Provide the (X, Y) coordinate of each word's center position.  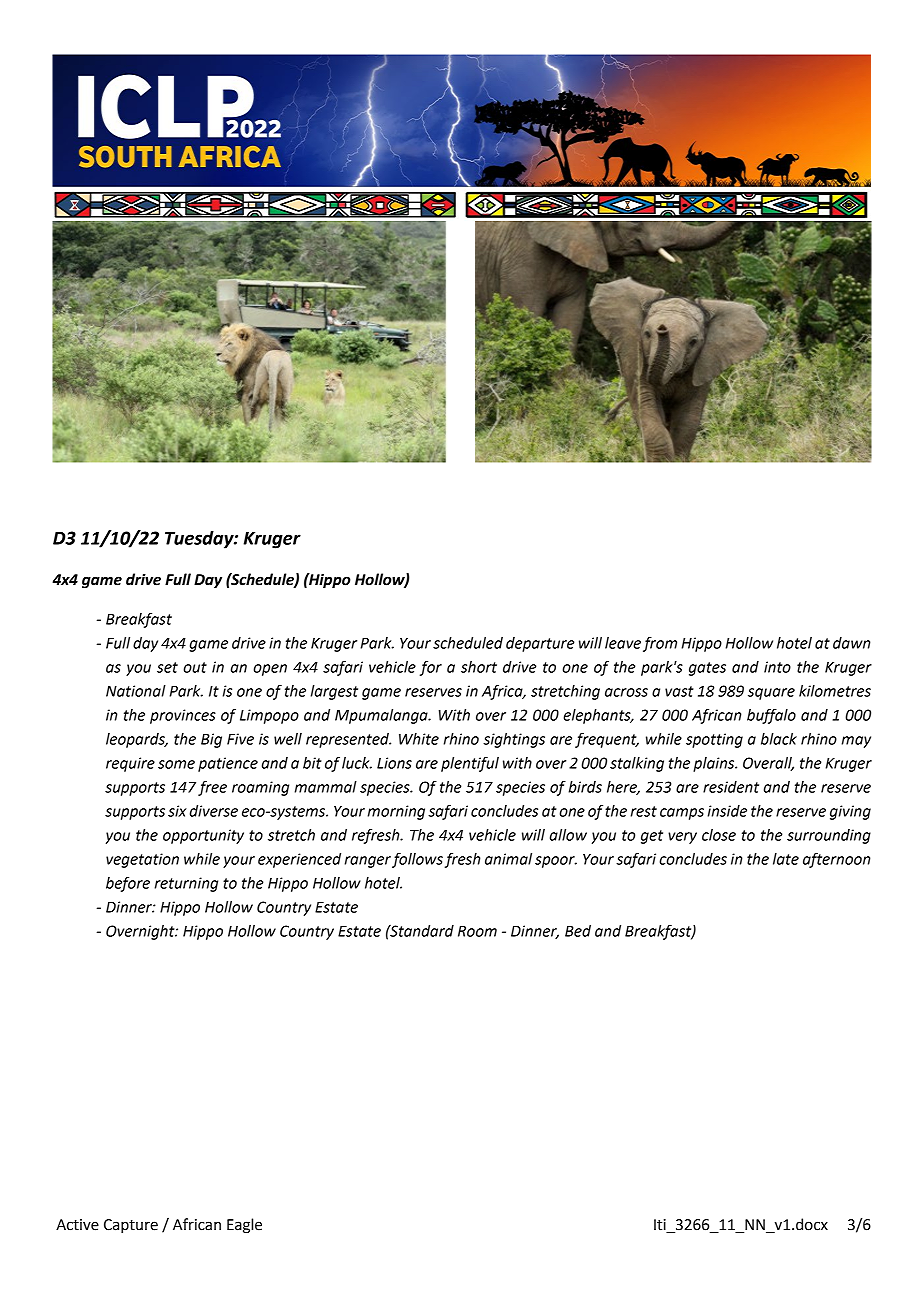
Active (77, 1225)
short (479, 667)
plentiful (470, 764)
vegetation (142, 860)
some (176, 764)
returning (186, 884)
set (167, 667)
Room (477, 931)
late (786, 859)
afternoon (836, 860)
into (777, 667)
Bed (578, 931)
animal (508, 859)
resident (731, 787)
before (128, 884)
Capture (131, 1226)
